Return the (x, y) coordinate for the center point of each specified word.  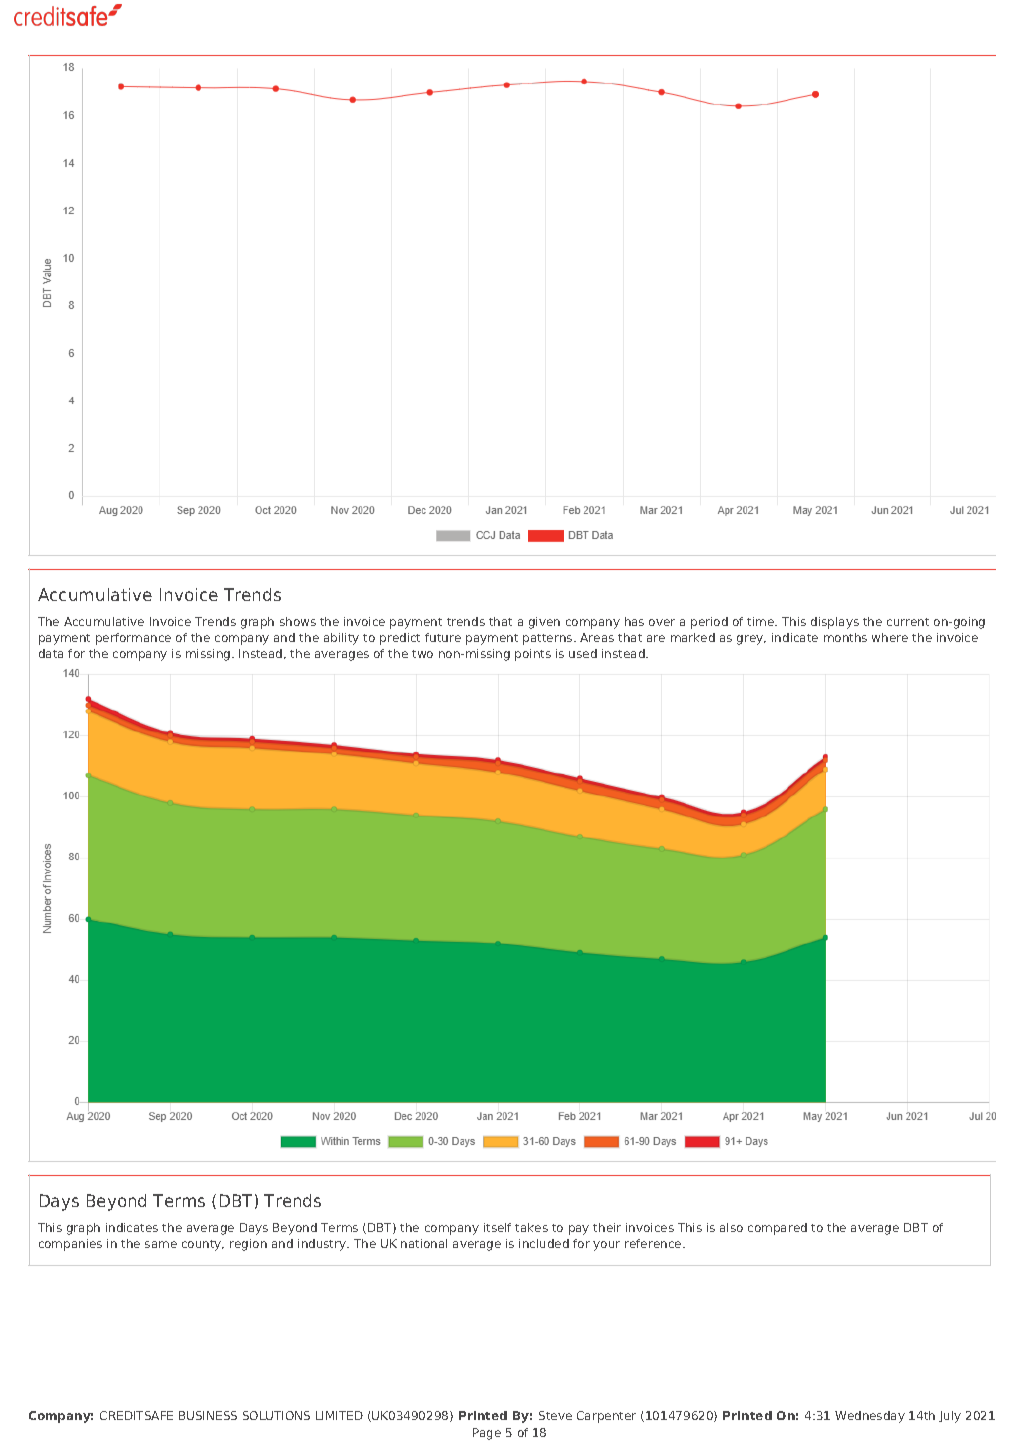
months (845, 637)
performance (133, 639)
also (731, 1227)
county (203, 1245)
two (422, 654)
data (51, 653)
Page (487, 1434)
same (161, 1244)
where (890, 637)
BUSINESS (208, 1415)
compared (777, 1229)
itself (497, 1227)
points (533, 655)
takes (531, 1227)
